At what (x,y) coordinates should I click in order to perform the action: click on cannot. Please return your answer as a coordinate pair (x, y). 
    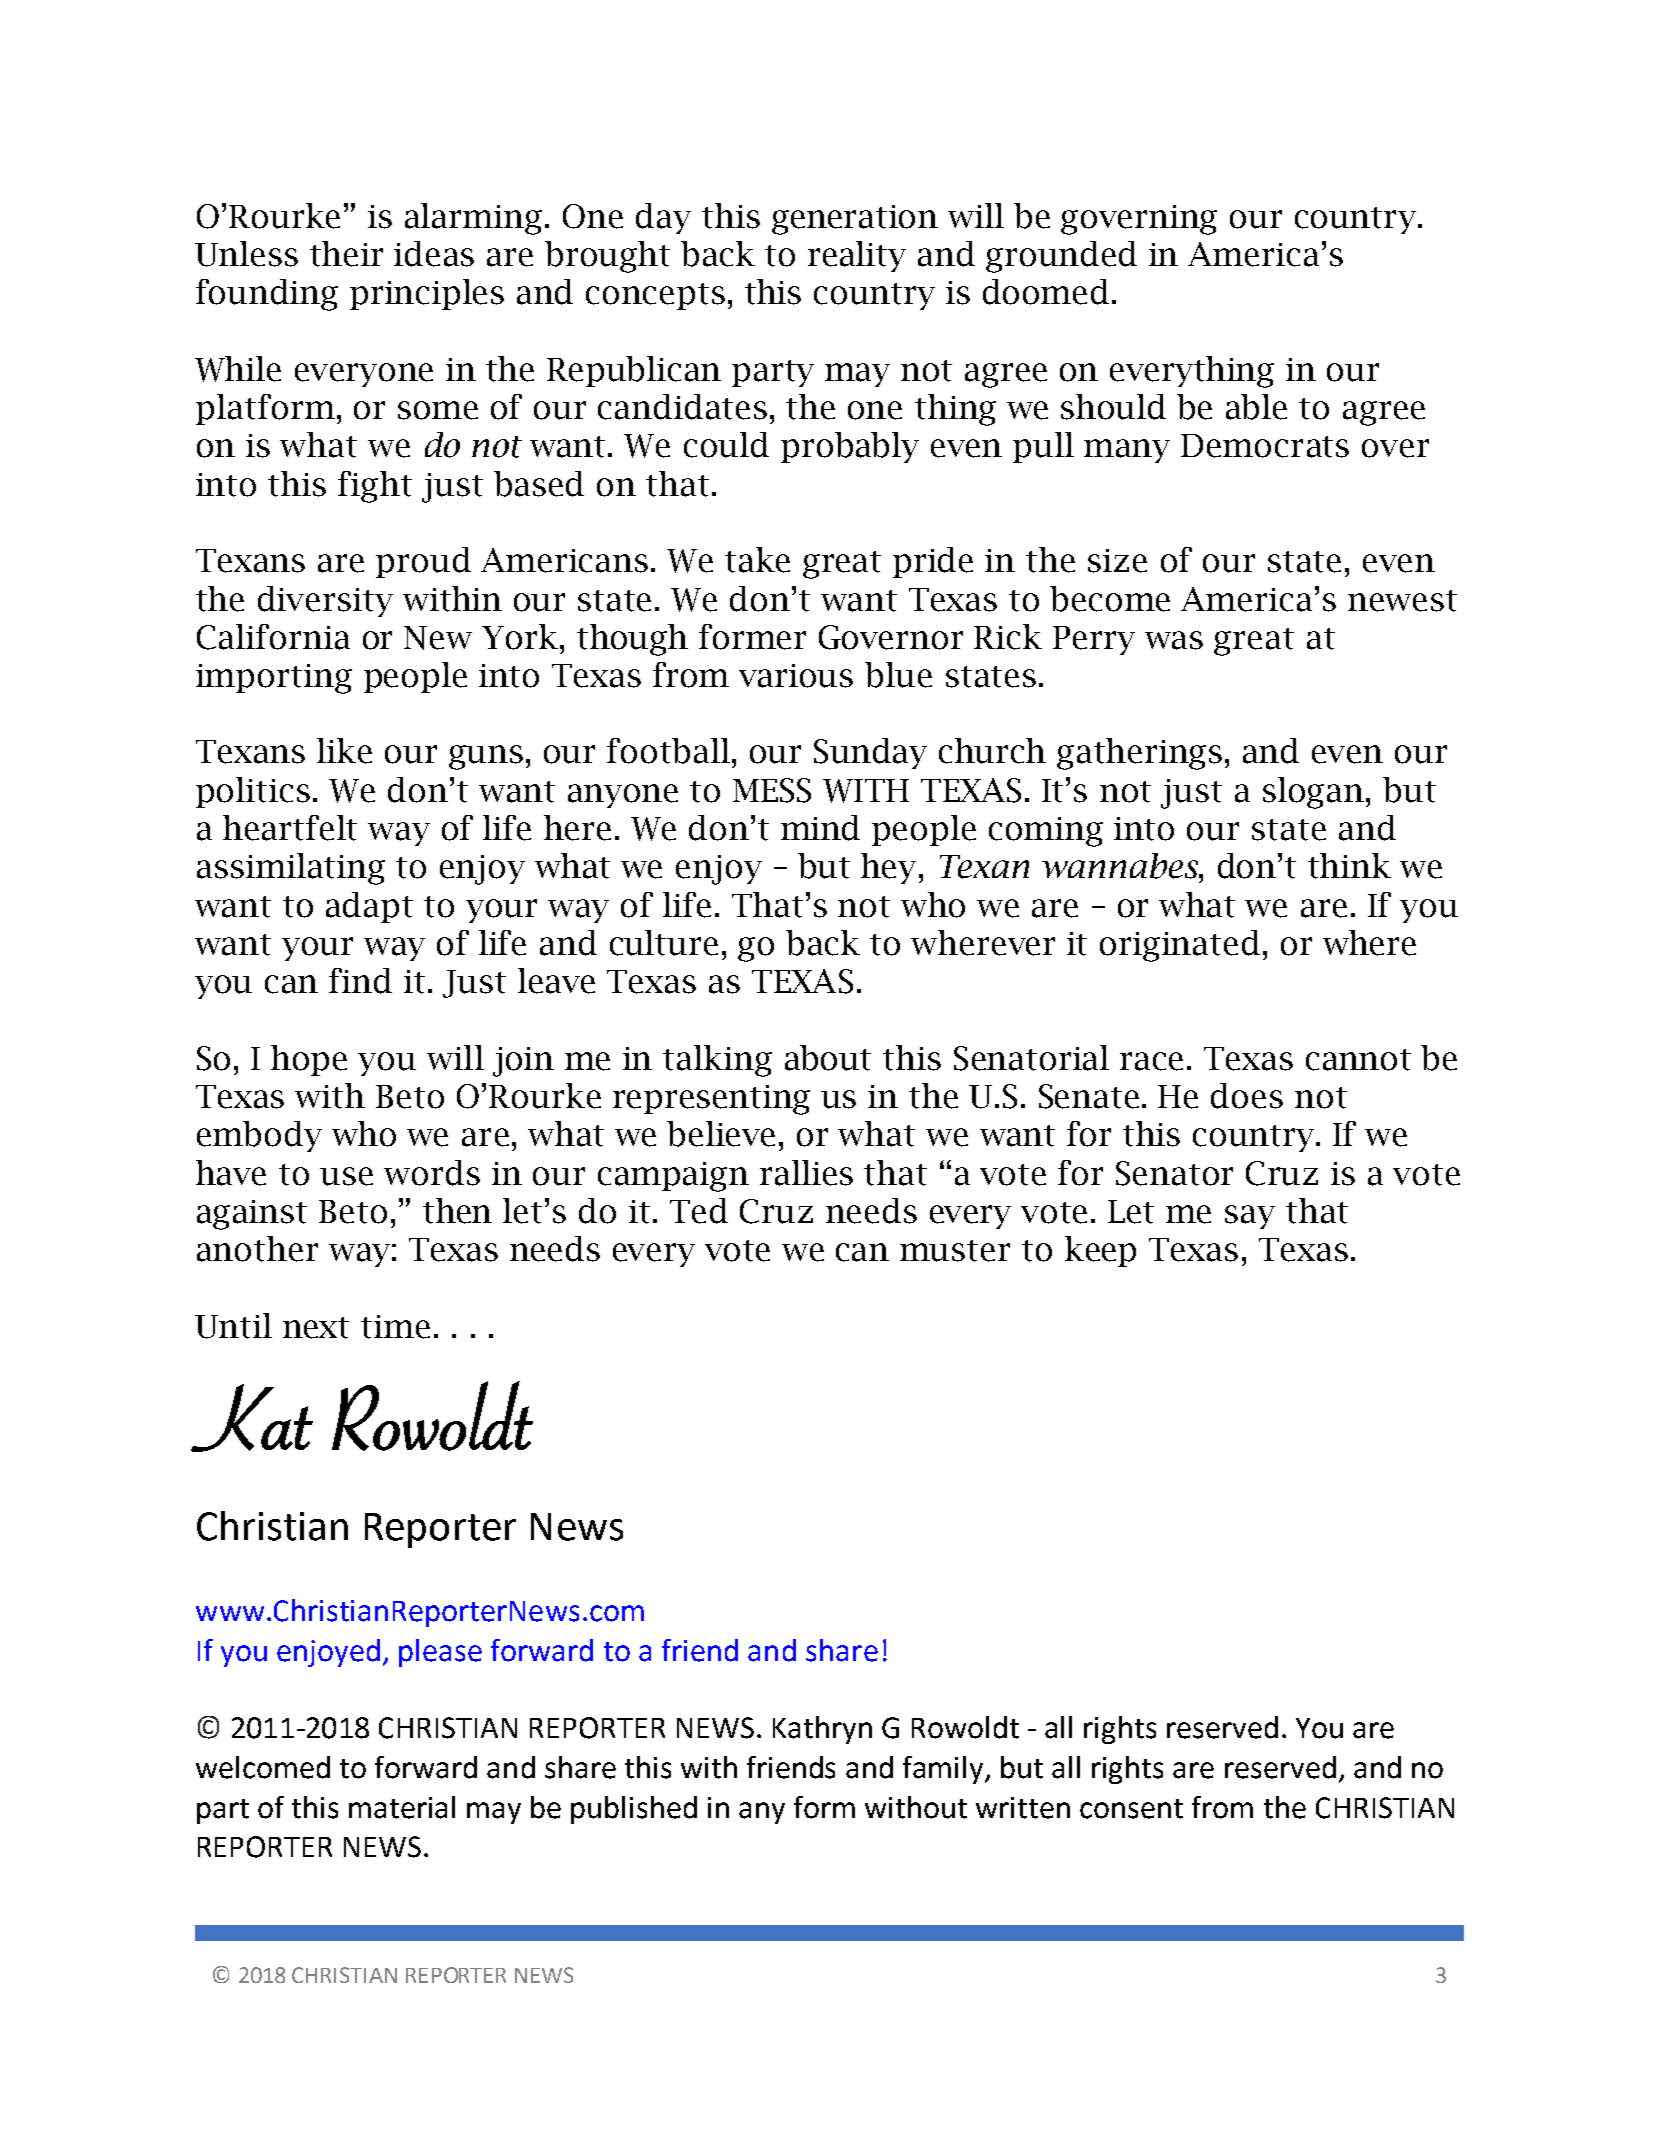
    Looking at the image, I should click on (1358, 1060).
